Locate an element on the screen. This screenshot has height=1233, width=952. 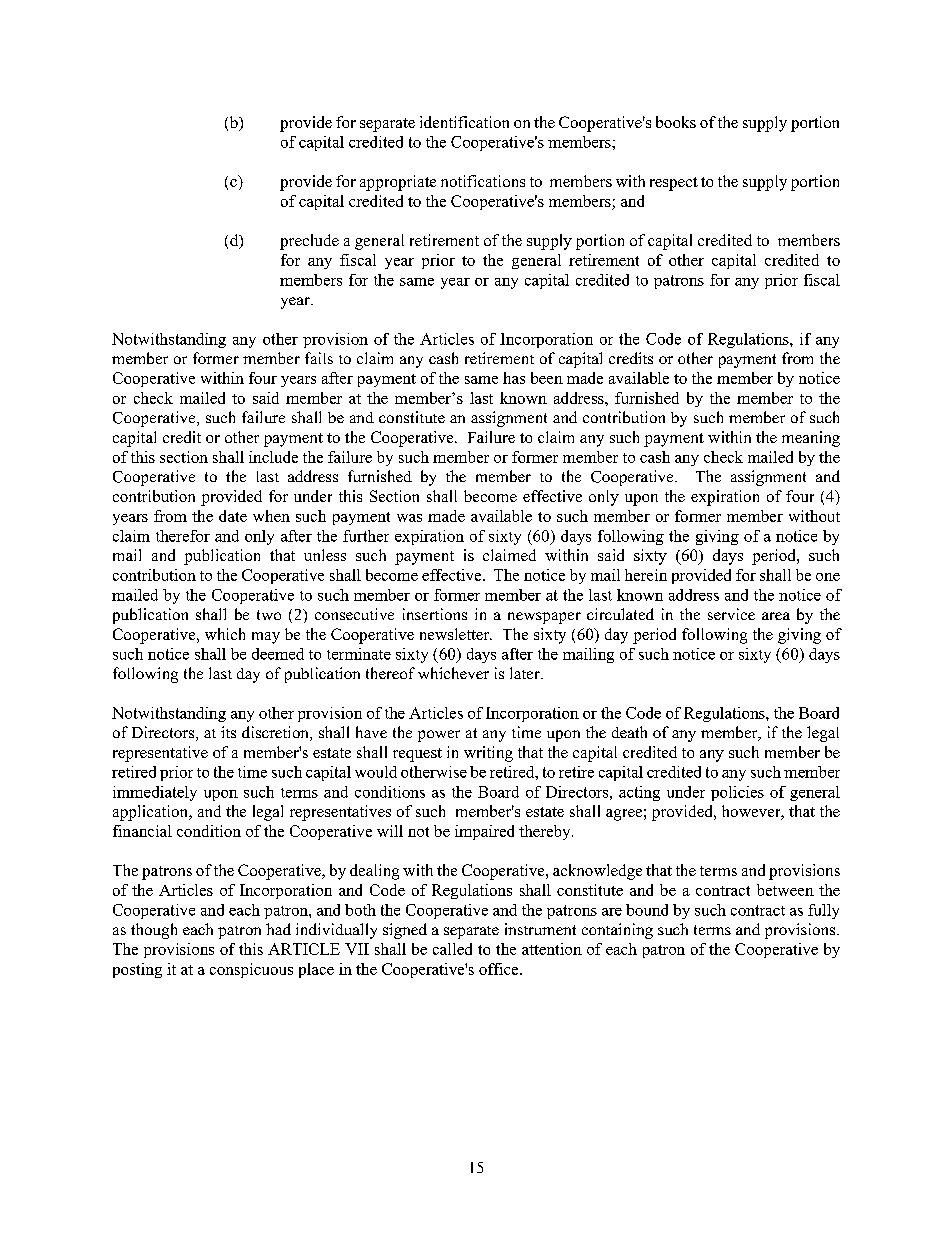
identification is located at coordinates (464, 122).
